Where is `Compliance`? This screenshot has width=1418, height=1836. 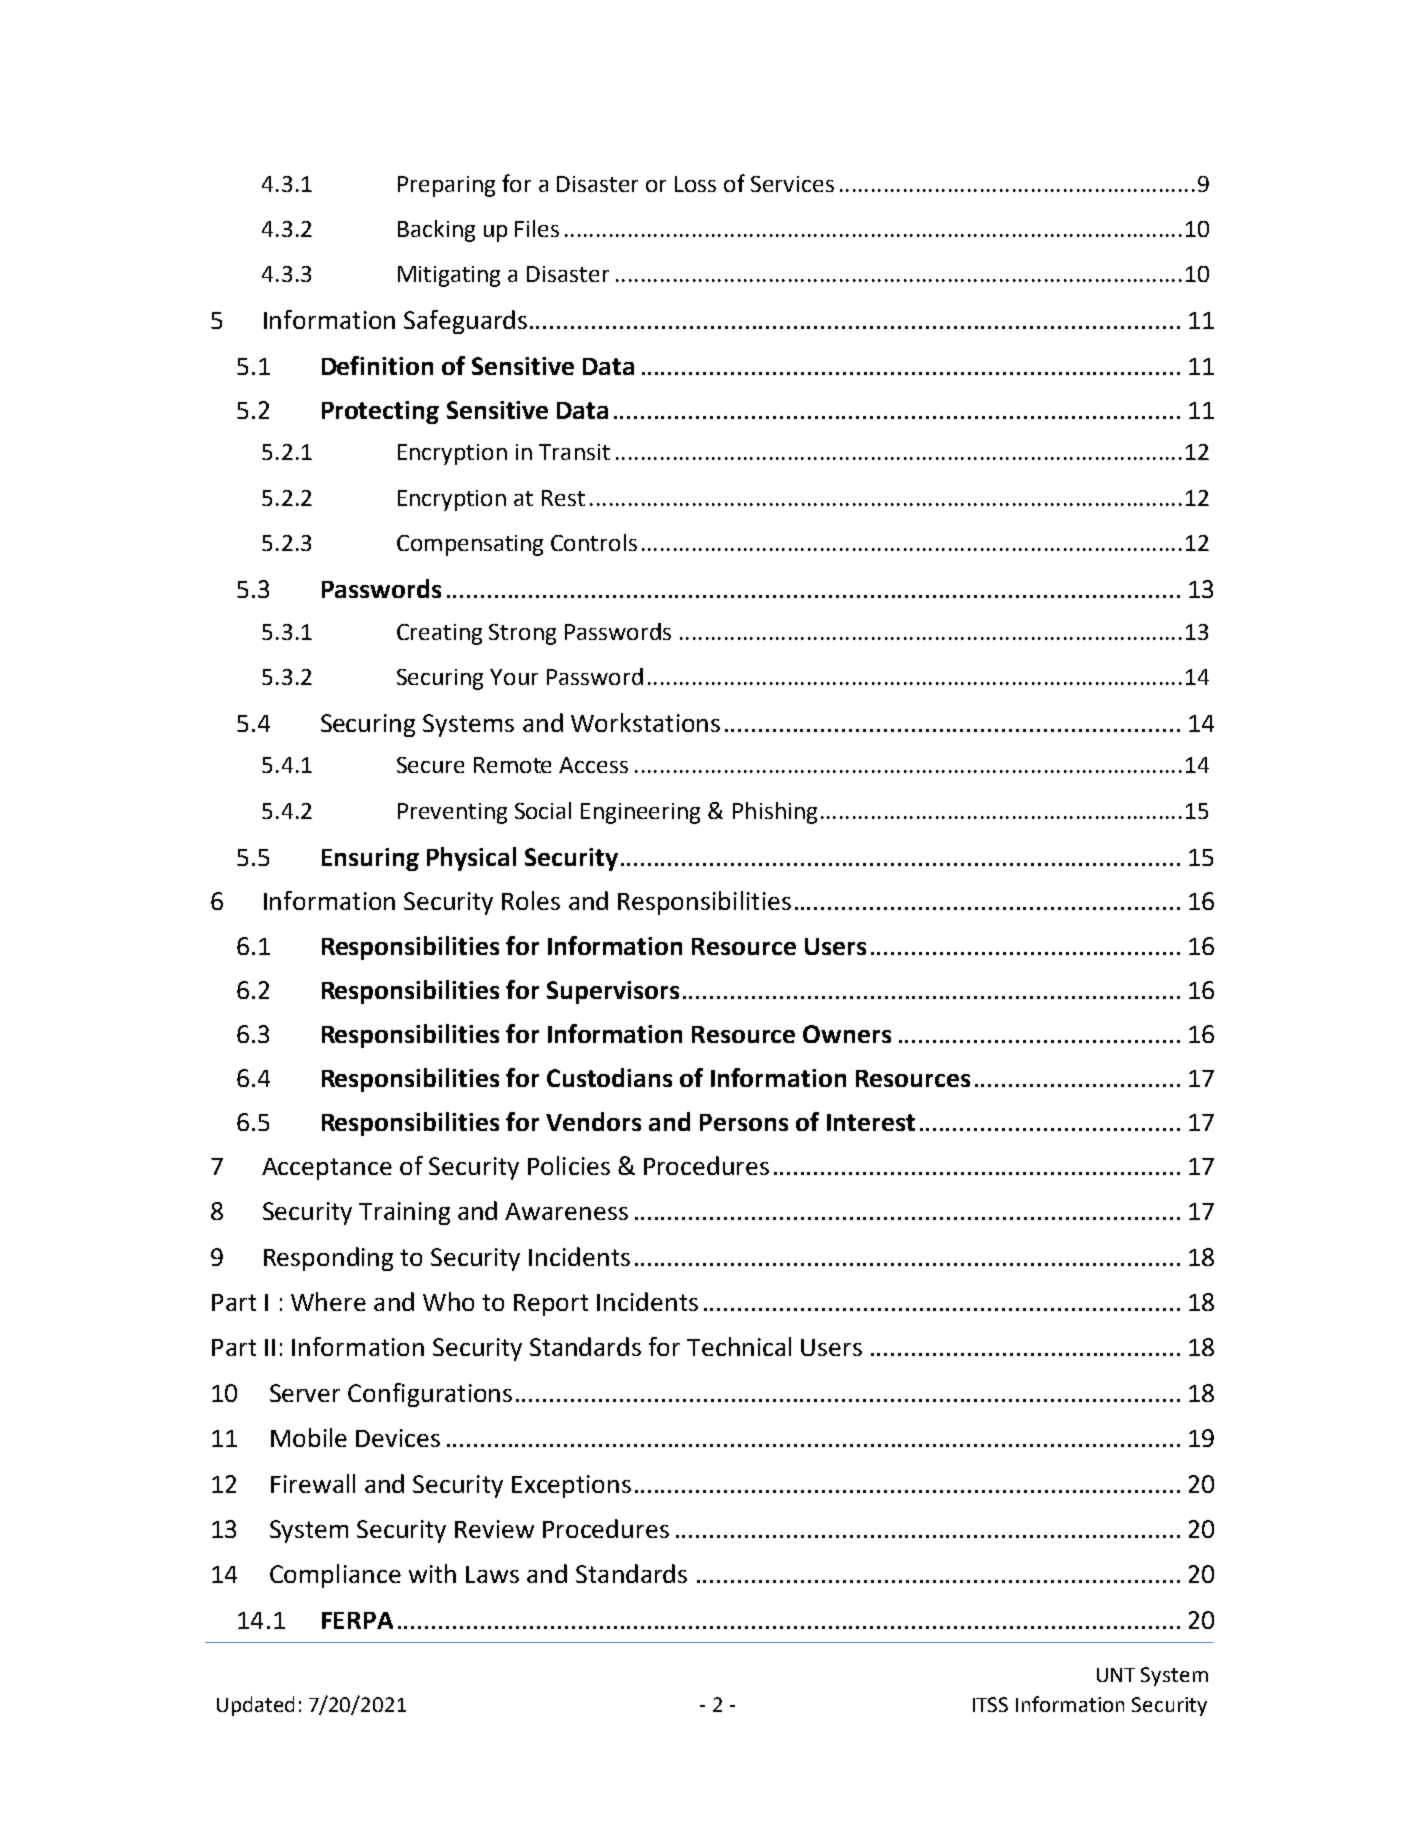
Compliance is located at coordinates (335, 1576).
